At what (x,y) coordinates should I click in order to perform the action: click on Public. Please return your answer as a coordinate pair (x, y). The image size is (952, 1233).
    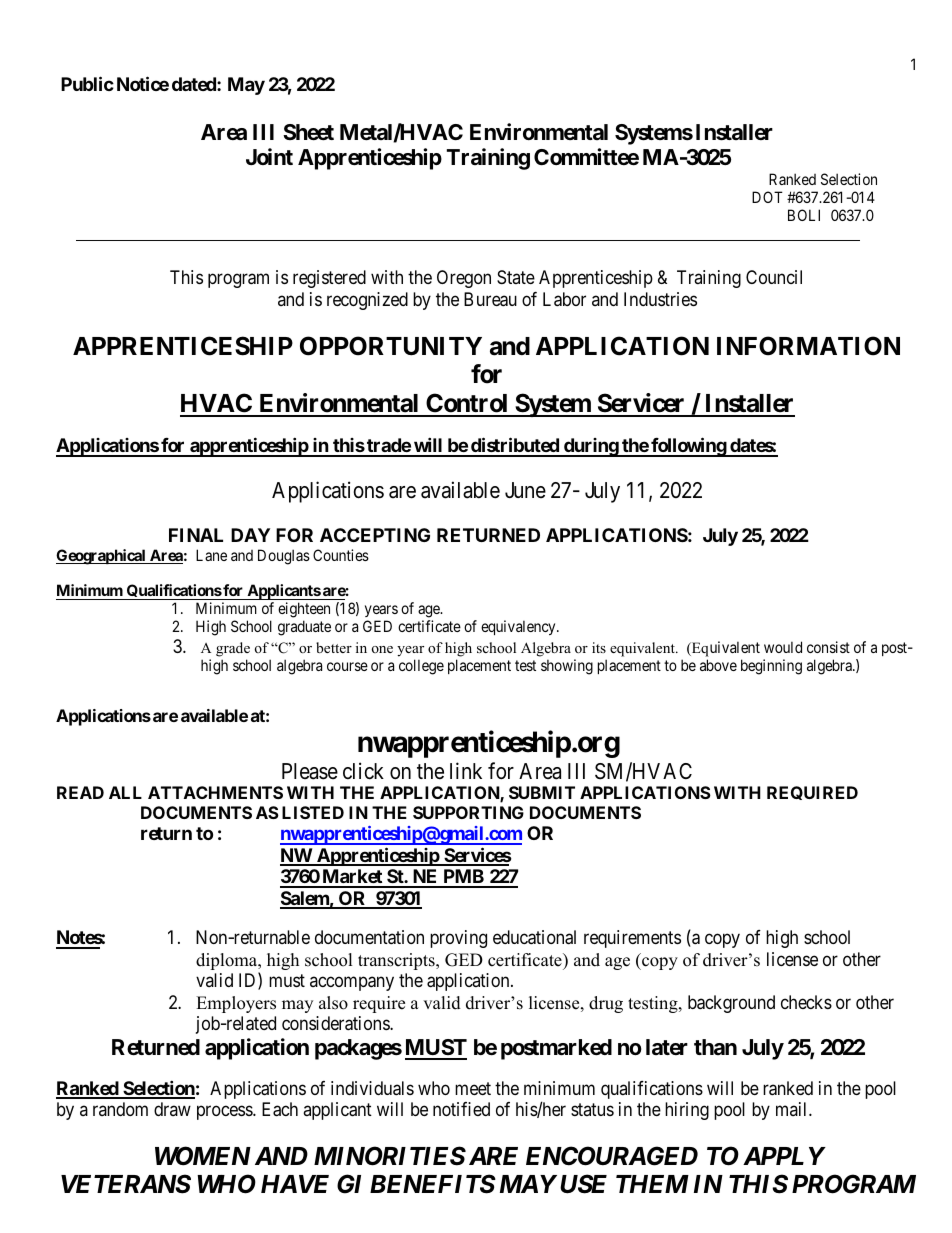
    Looking at the image, I should click on (87, 83).
